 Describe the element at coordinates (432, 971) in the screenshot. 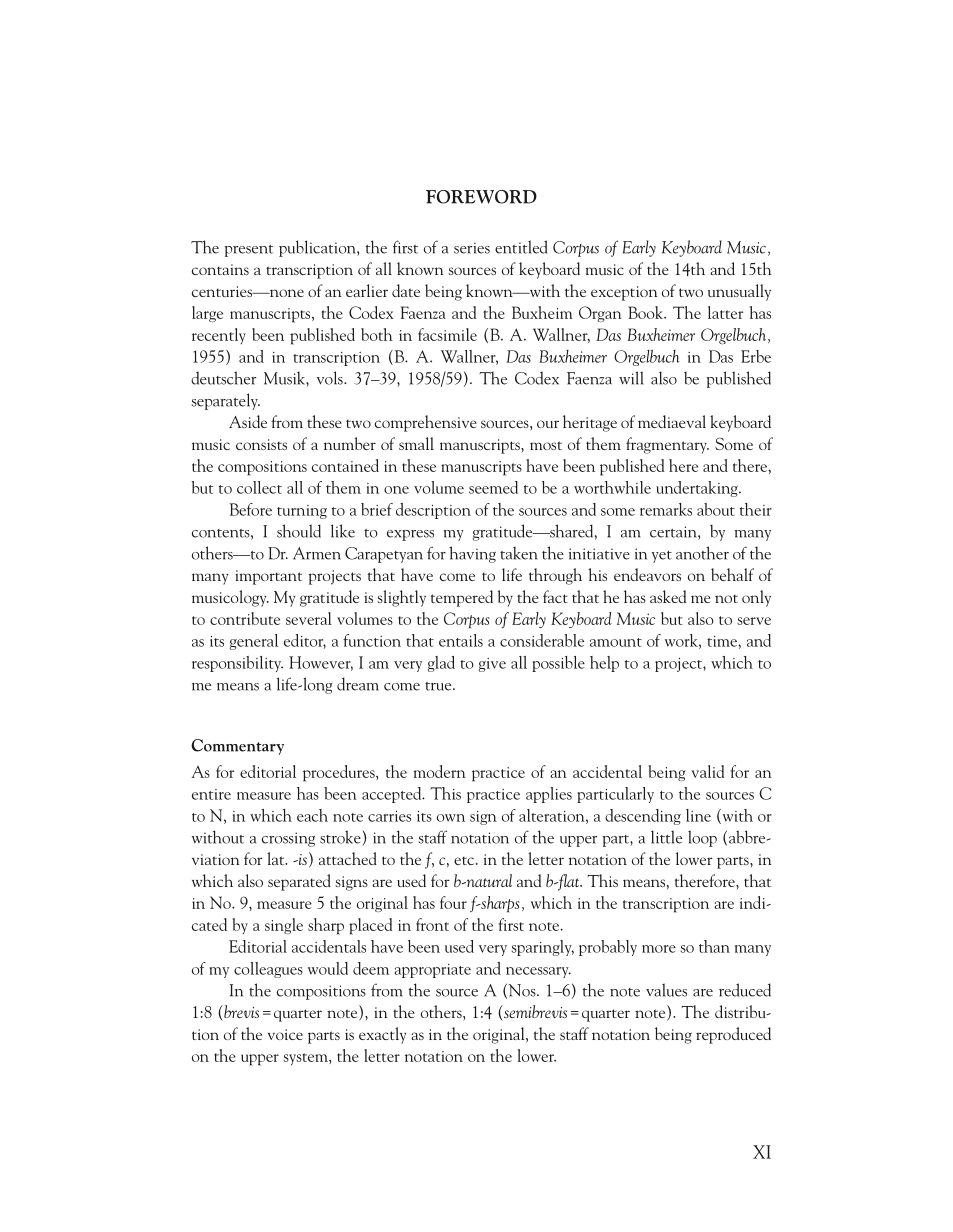

I see `appropriate` at that location.
